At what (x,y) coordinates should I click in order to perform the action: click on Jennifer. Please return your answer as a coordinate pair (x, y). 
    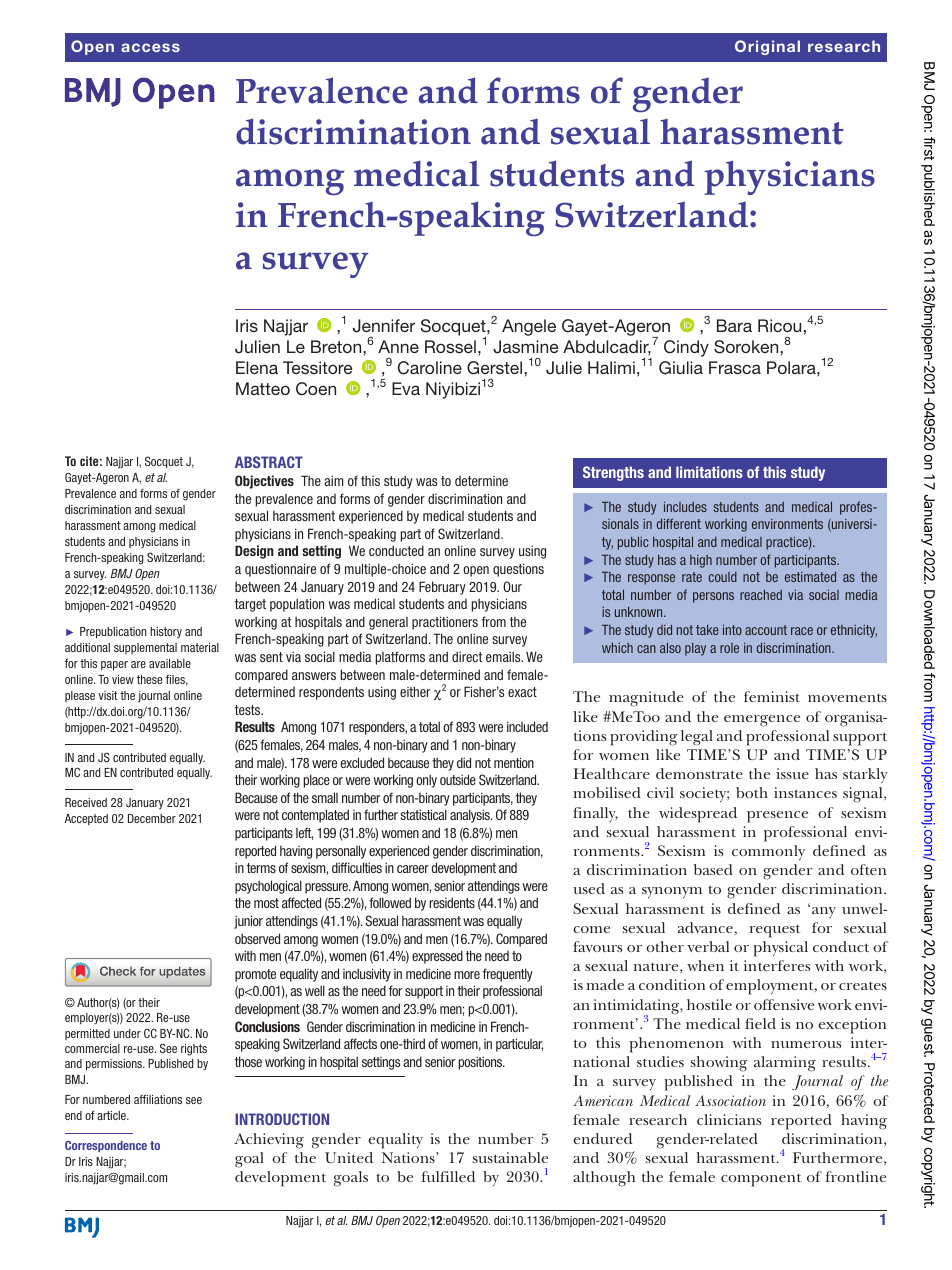
    Looking at the image, I should click on (384, 326).
